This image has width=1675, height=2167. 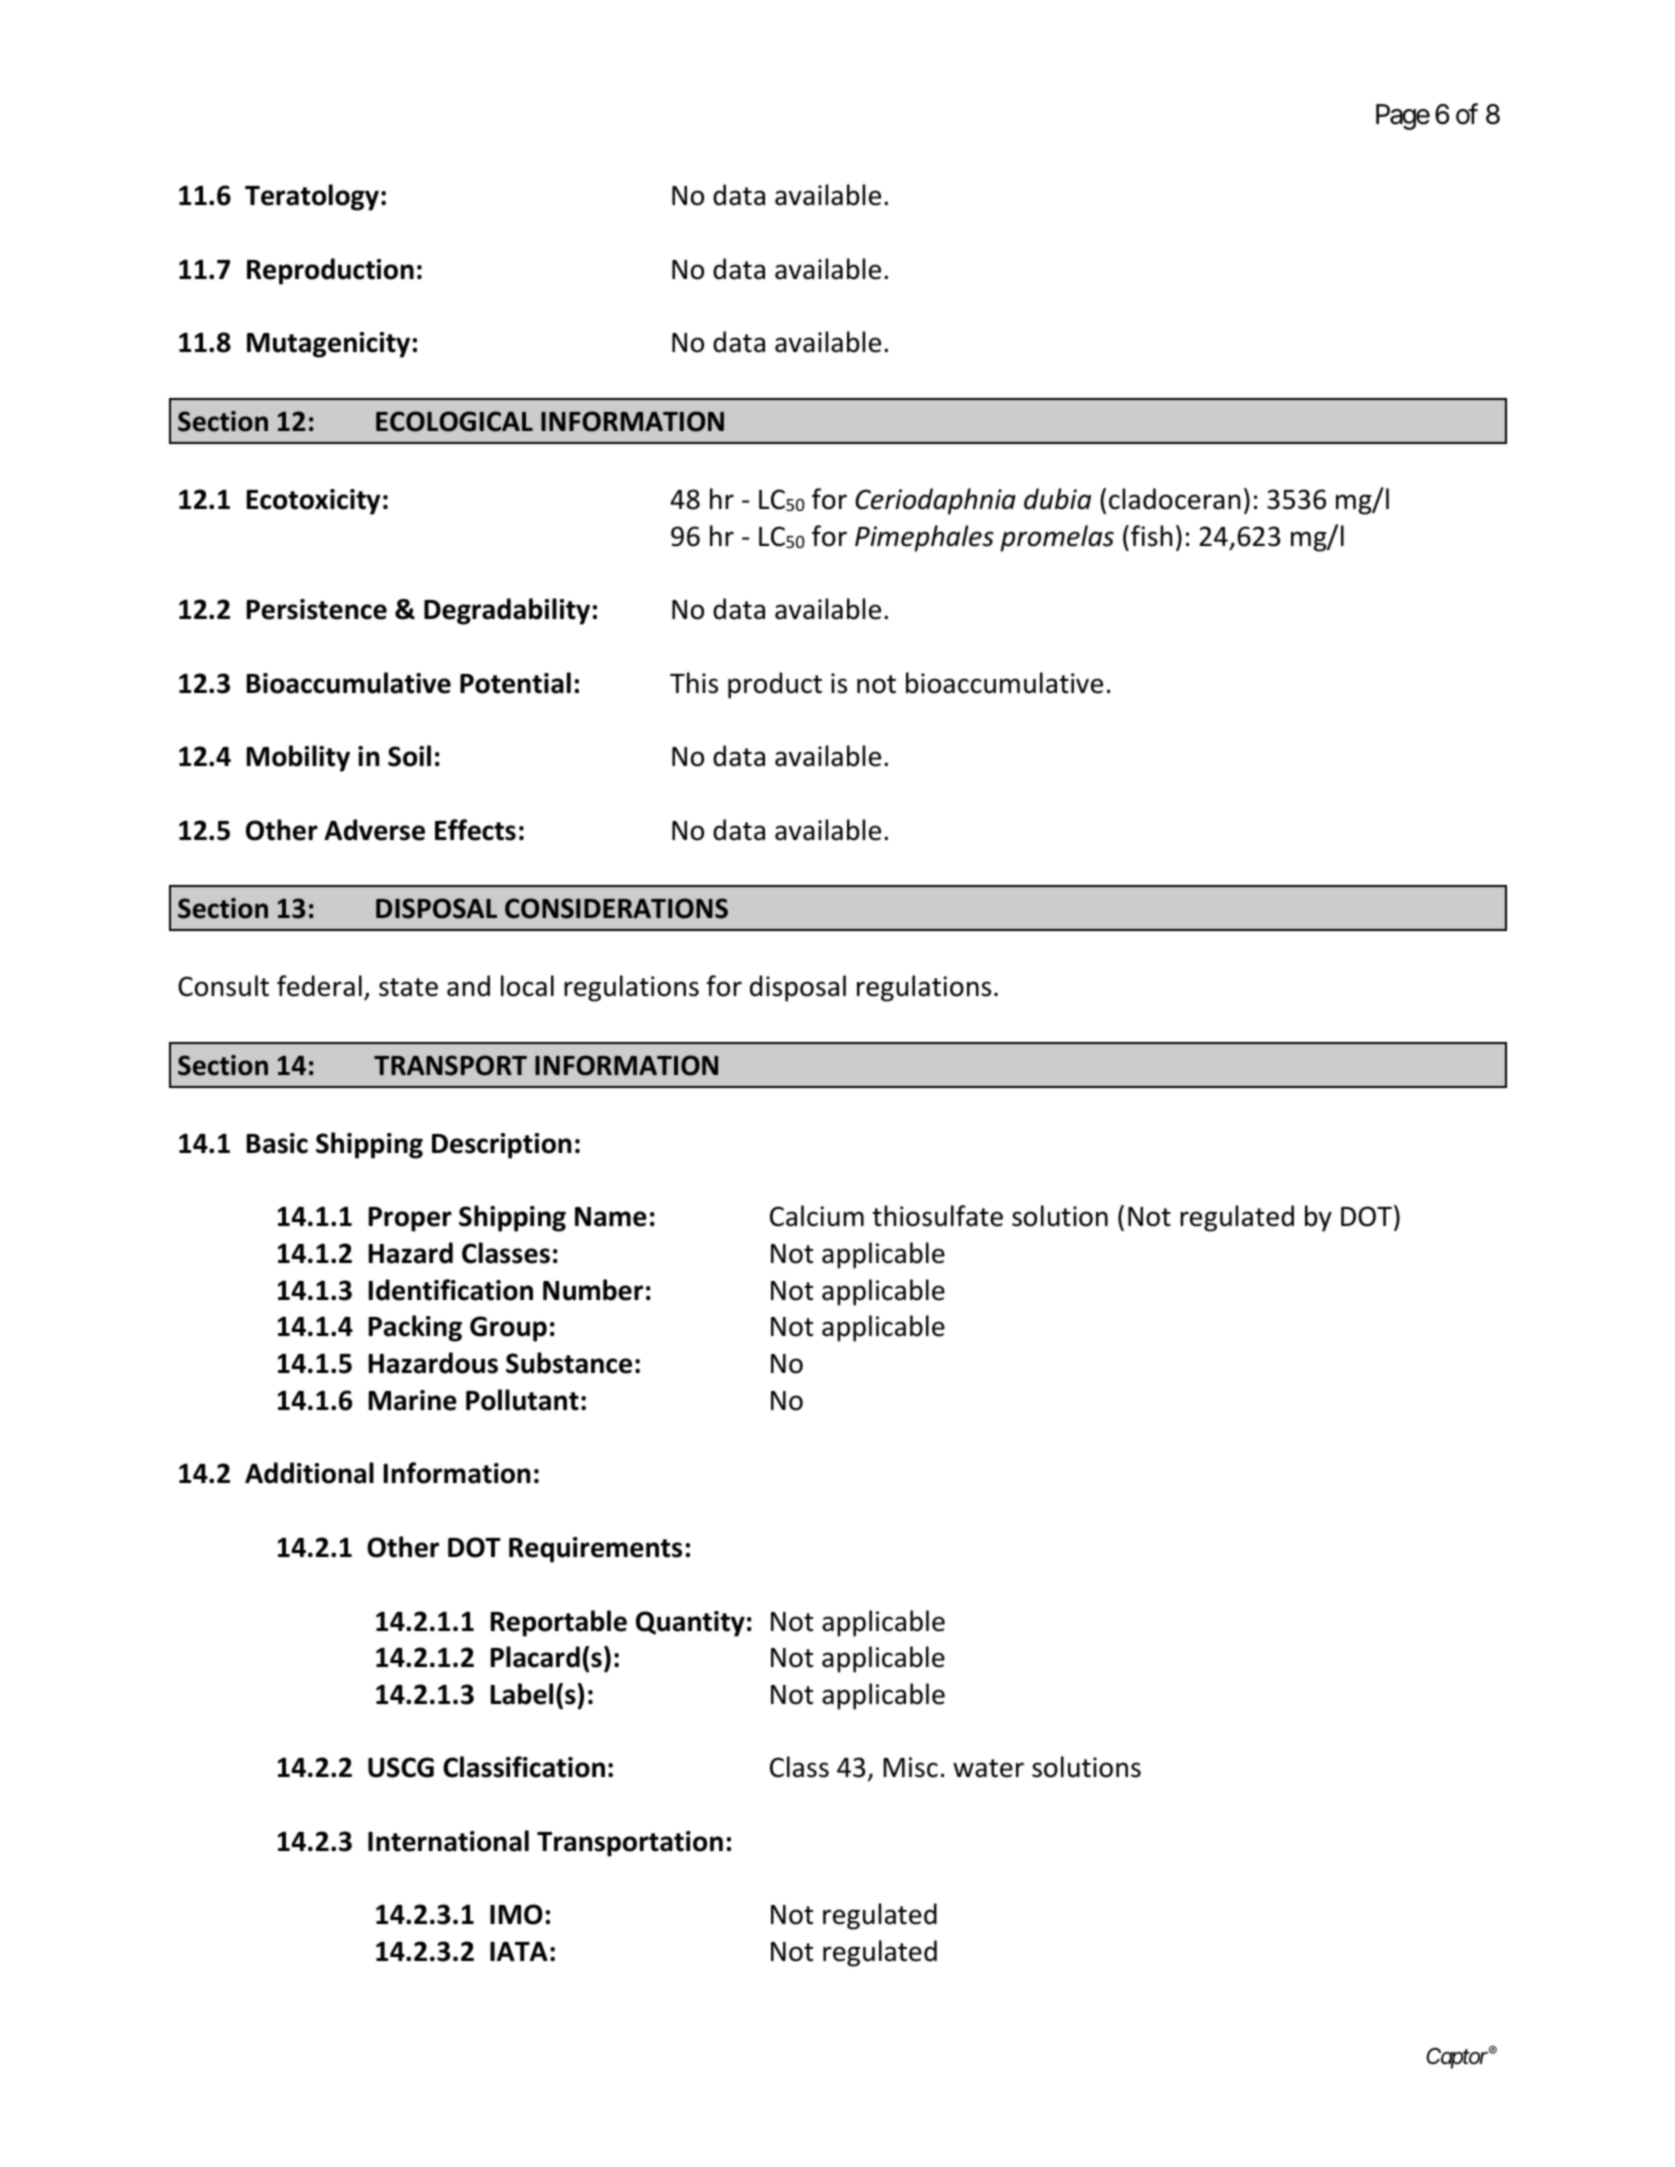 What do you see at coordinates (938, 1216) in the image?
I see `thiosulfate` at bounding box center [938, 1216].
